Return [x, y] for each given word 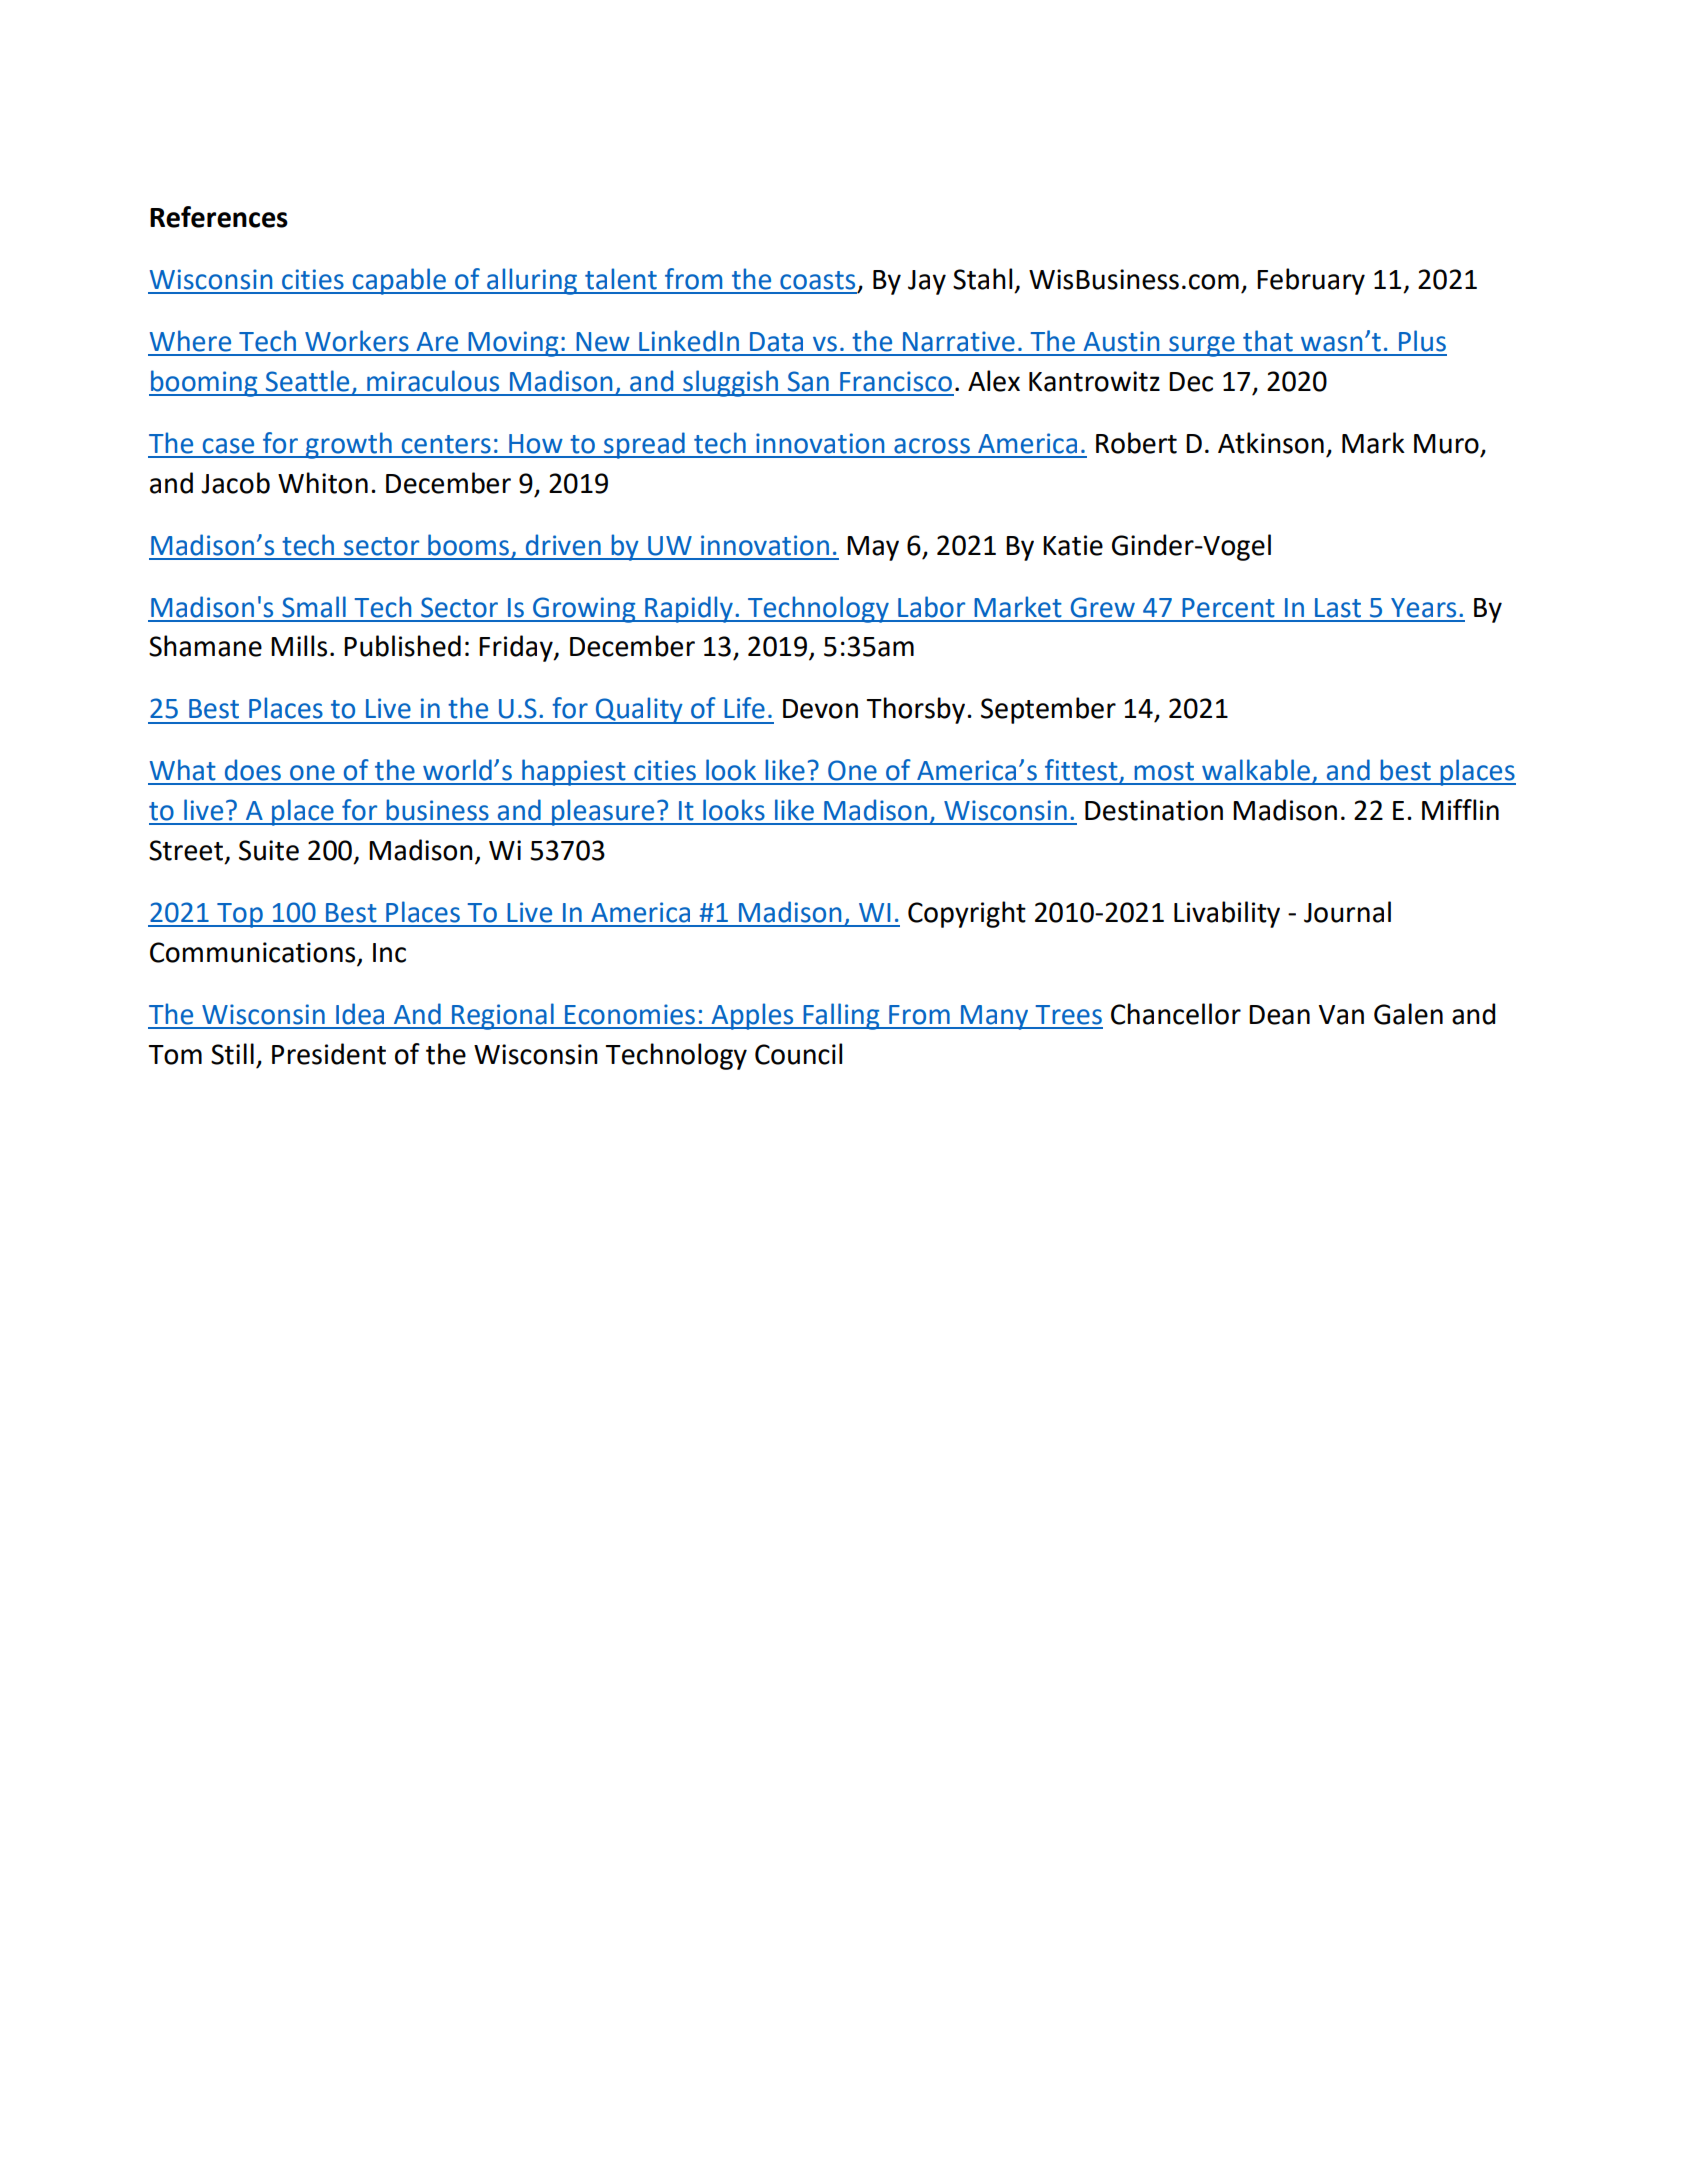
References [219, 217]
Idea [360, 1014]
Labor [931, 607]
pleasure [603, 812]
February [1311, 281]
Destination [1154, 810]
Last [1338, 608]
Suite [269, 850]
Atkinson [1271, 443]
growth [349, 445]
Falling [841, 1016]
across [932, 446]
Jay [927, 282]
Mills [299, 646]
